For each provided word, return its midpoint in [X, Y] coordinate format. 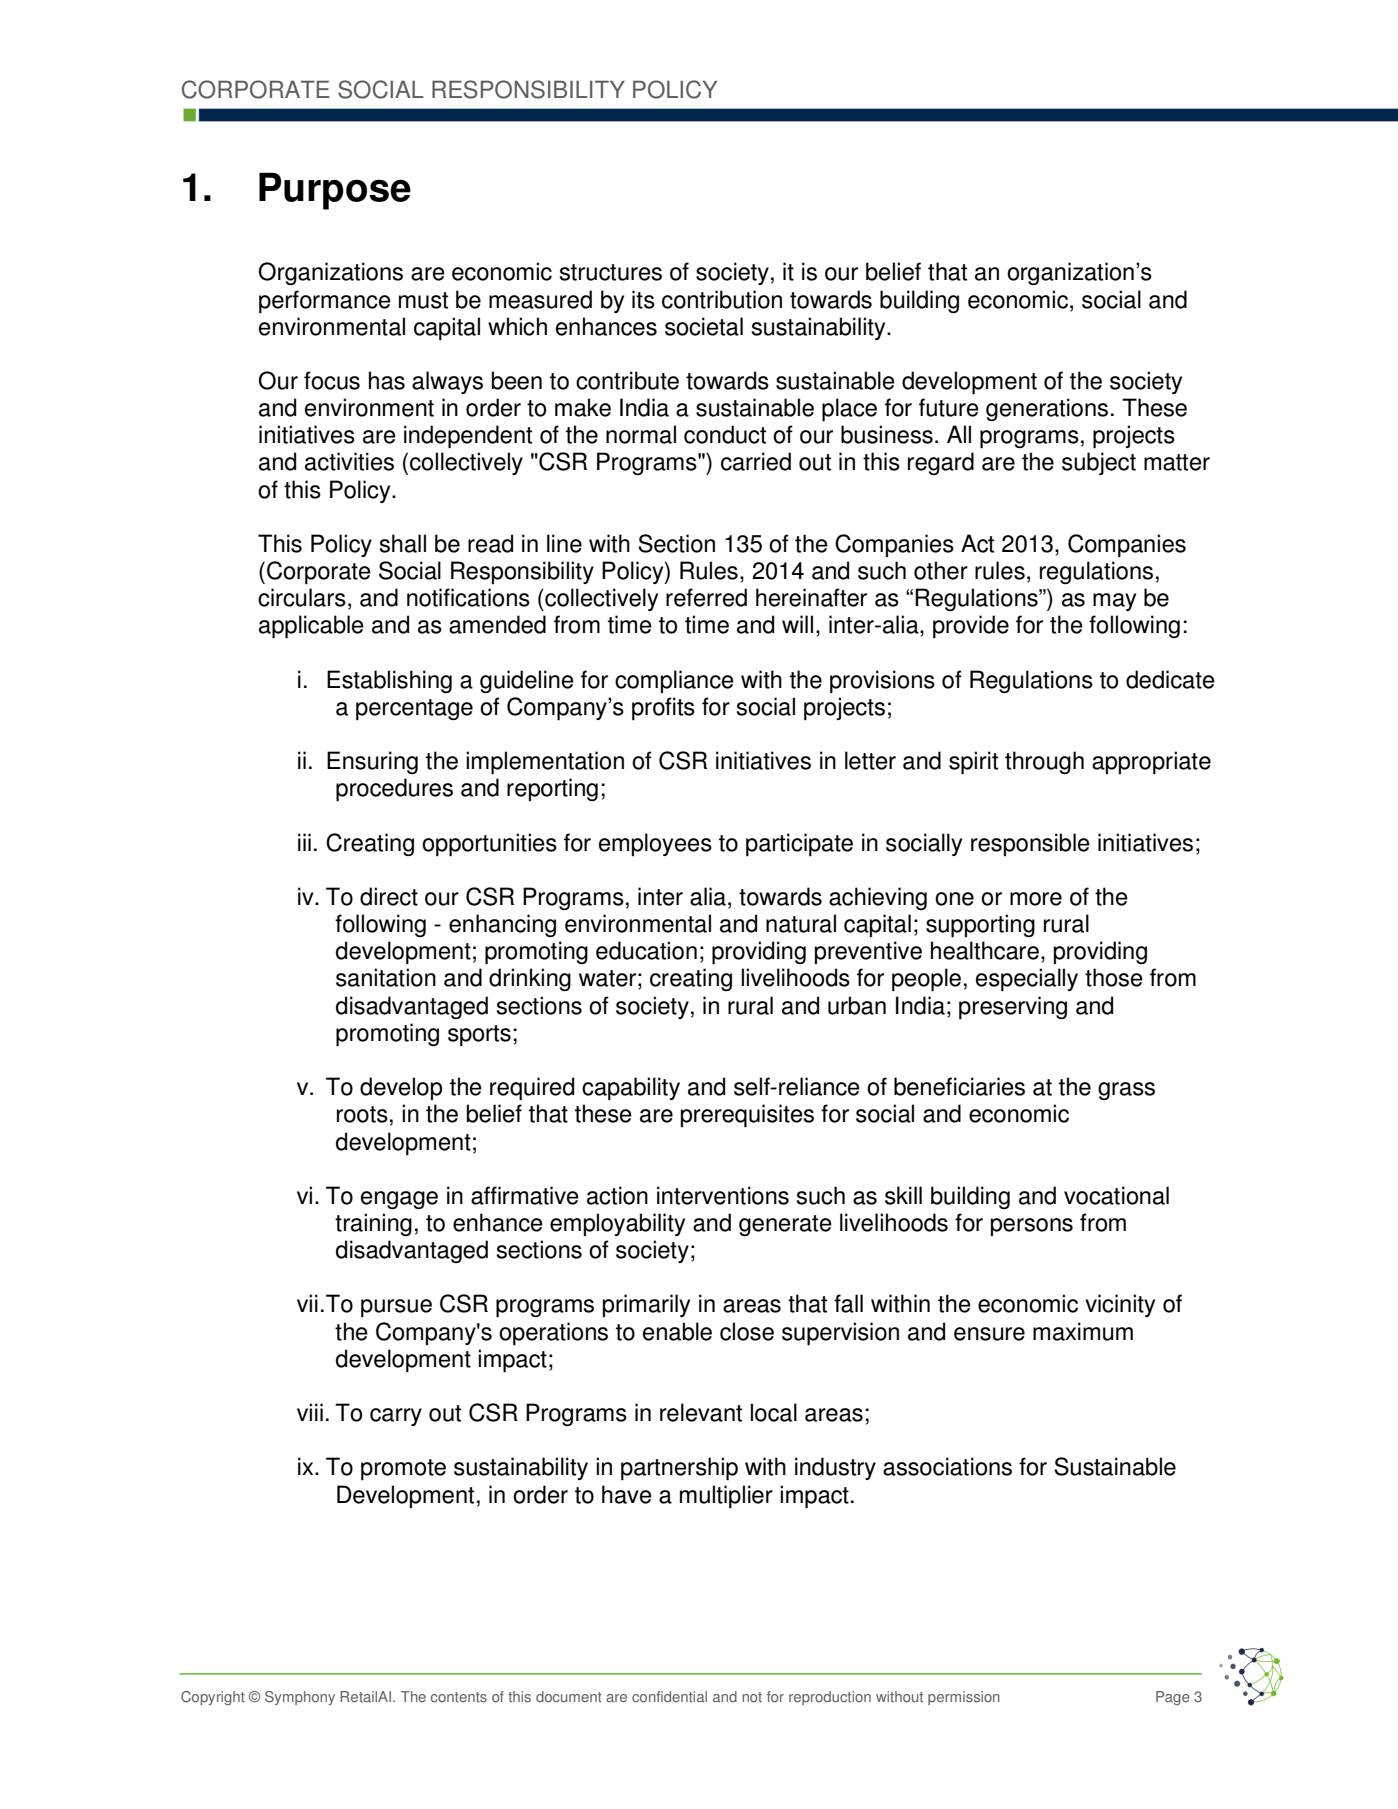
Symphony [300, 1698]
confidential [669, 1697]
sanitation [386, 977]
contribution [722, 299]
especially [1027, 979]
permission [964, 1698]
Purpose [335, 191]
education [646, 950]
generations [1047, 409]
